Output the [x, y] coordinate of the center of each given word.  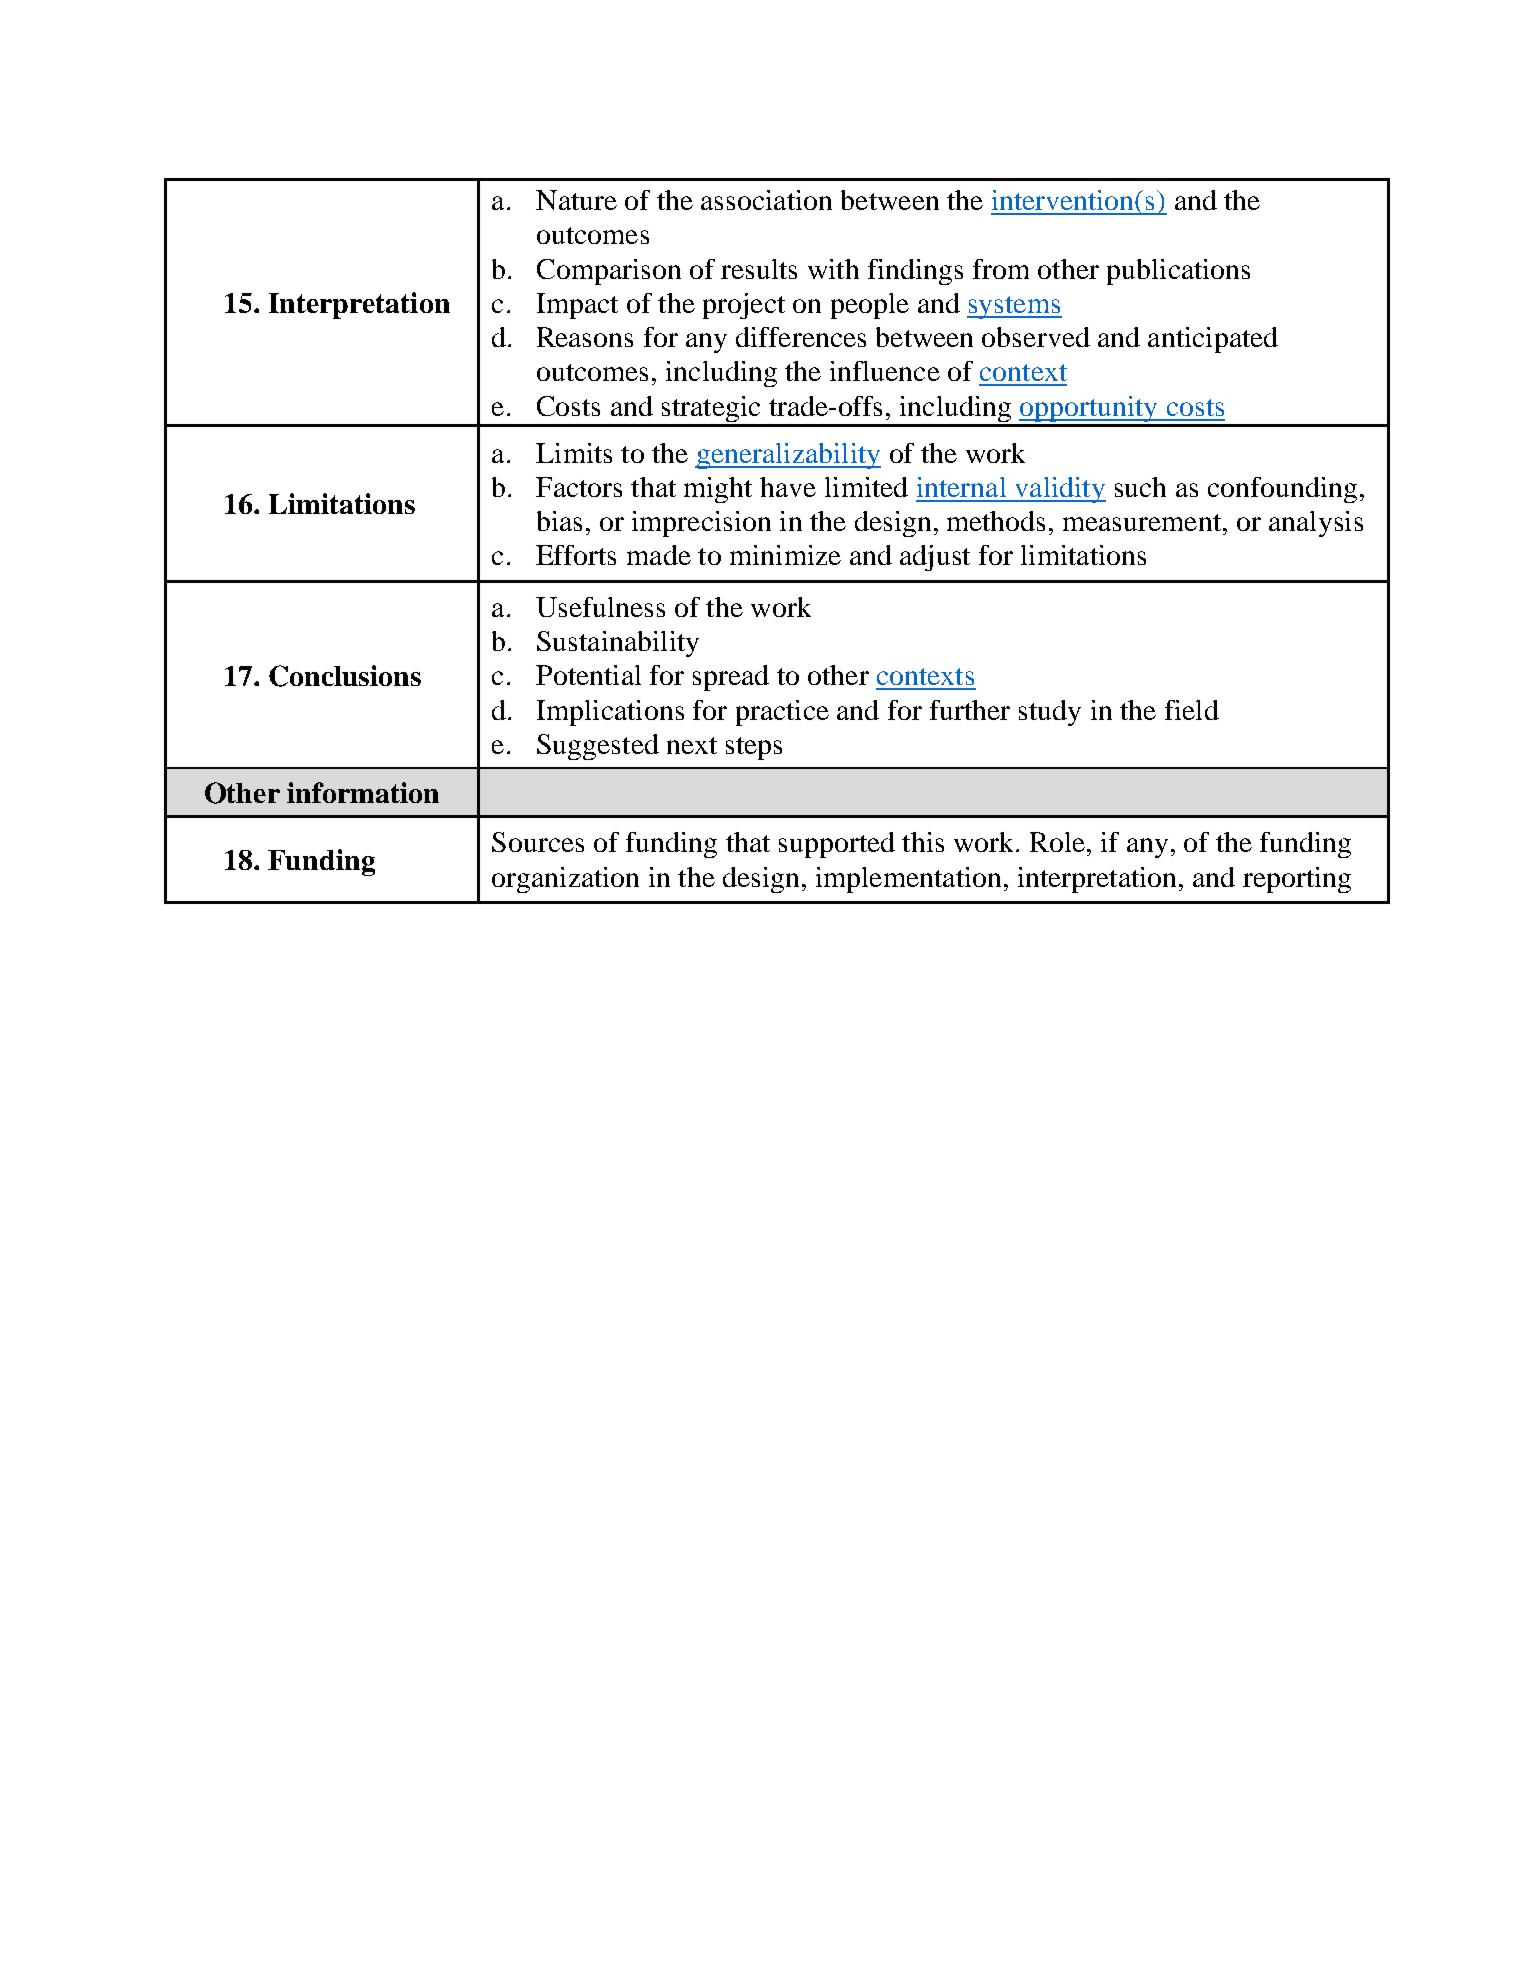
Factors [579, 487]
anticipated [1213, 340]
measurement [1142, 522]
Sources [538, 842]
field [1192, 710]
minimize [785, 555]
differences [801, 337]
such [1140, 487]
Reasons [585, 337]
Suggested [598, 747]
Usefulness [600, 607]
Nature [576, 200]
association [766, 200]
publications [1178, 272]
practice [782, 713]
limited [866, 487]
